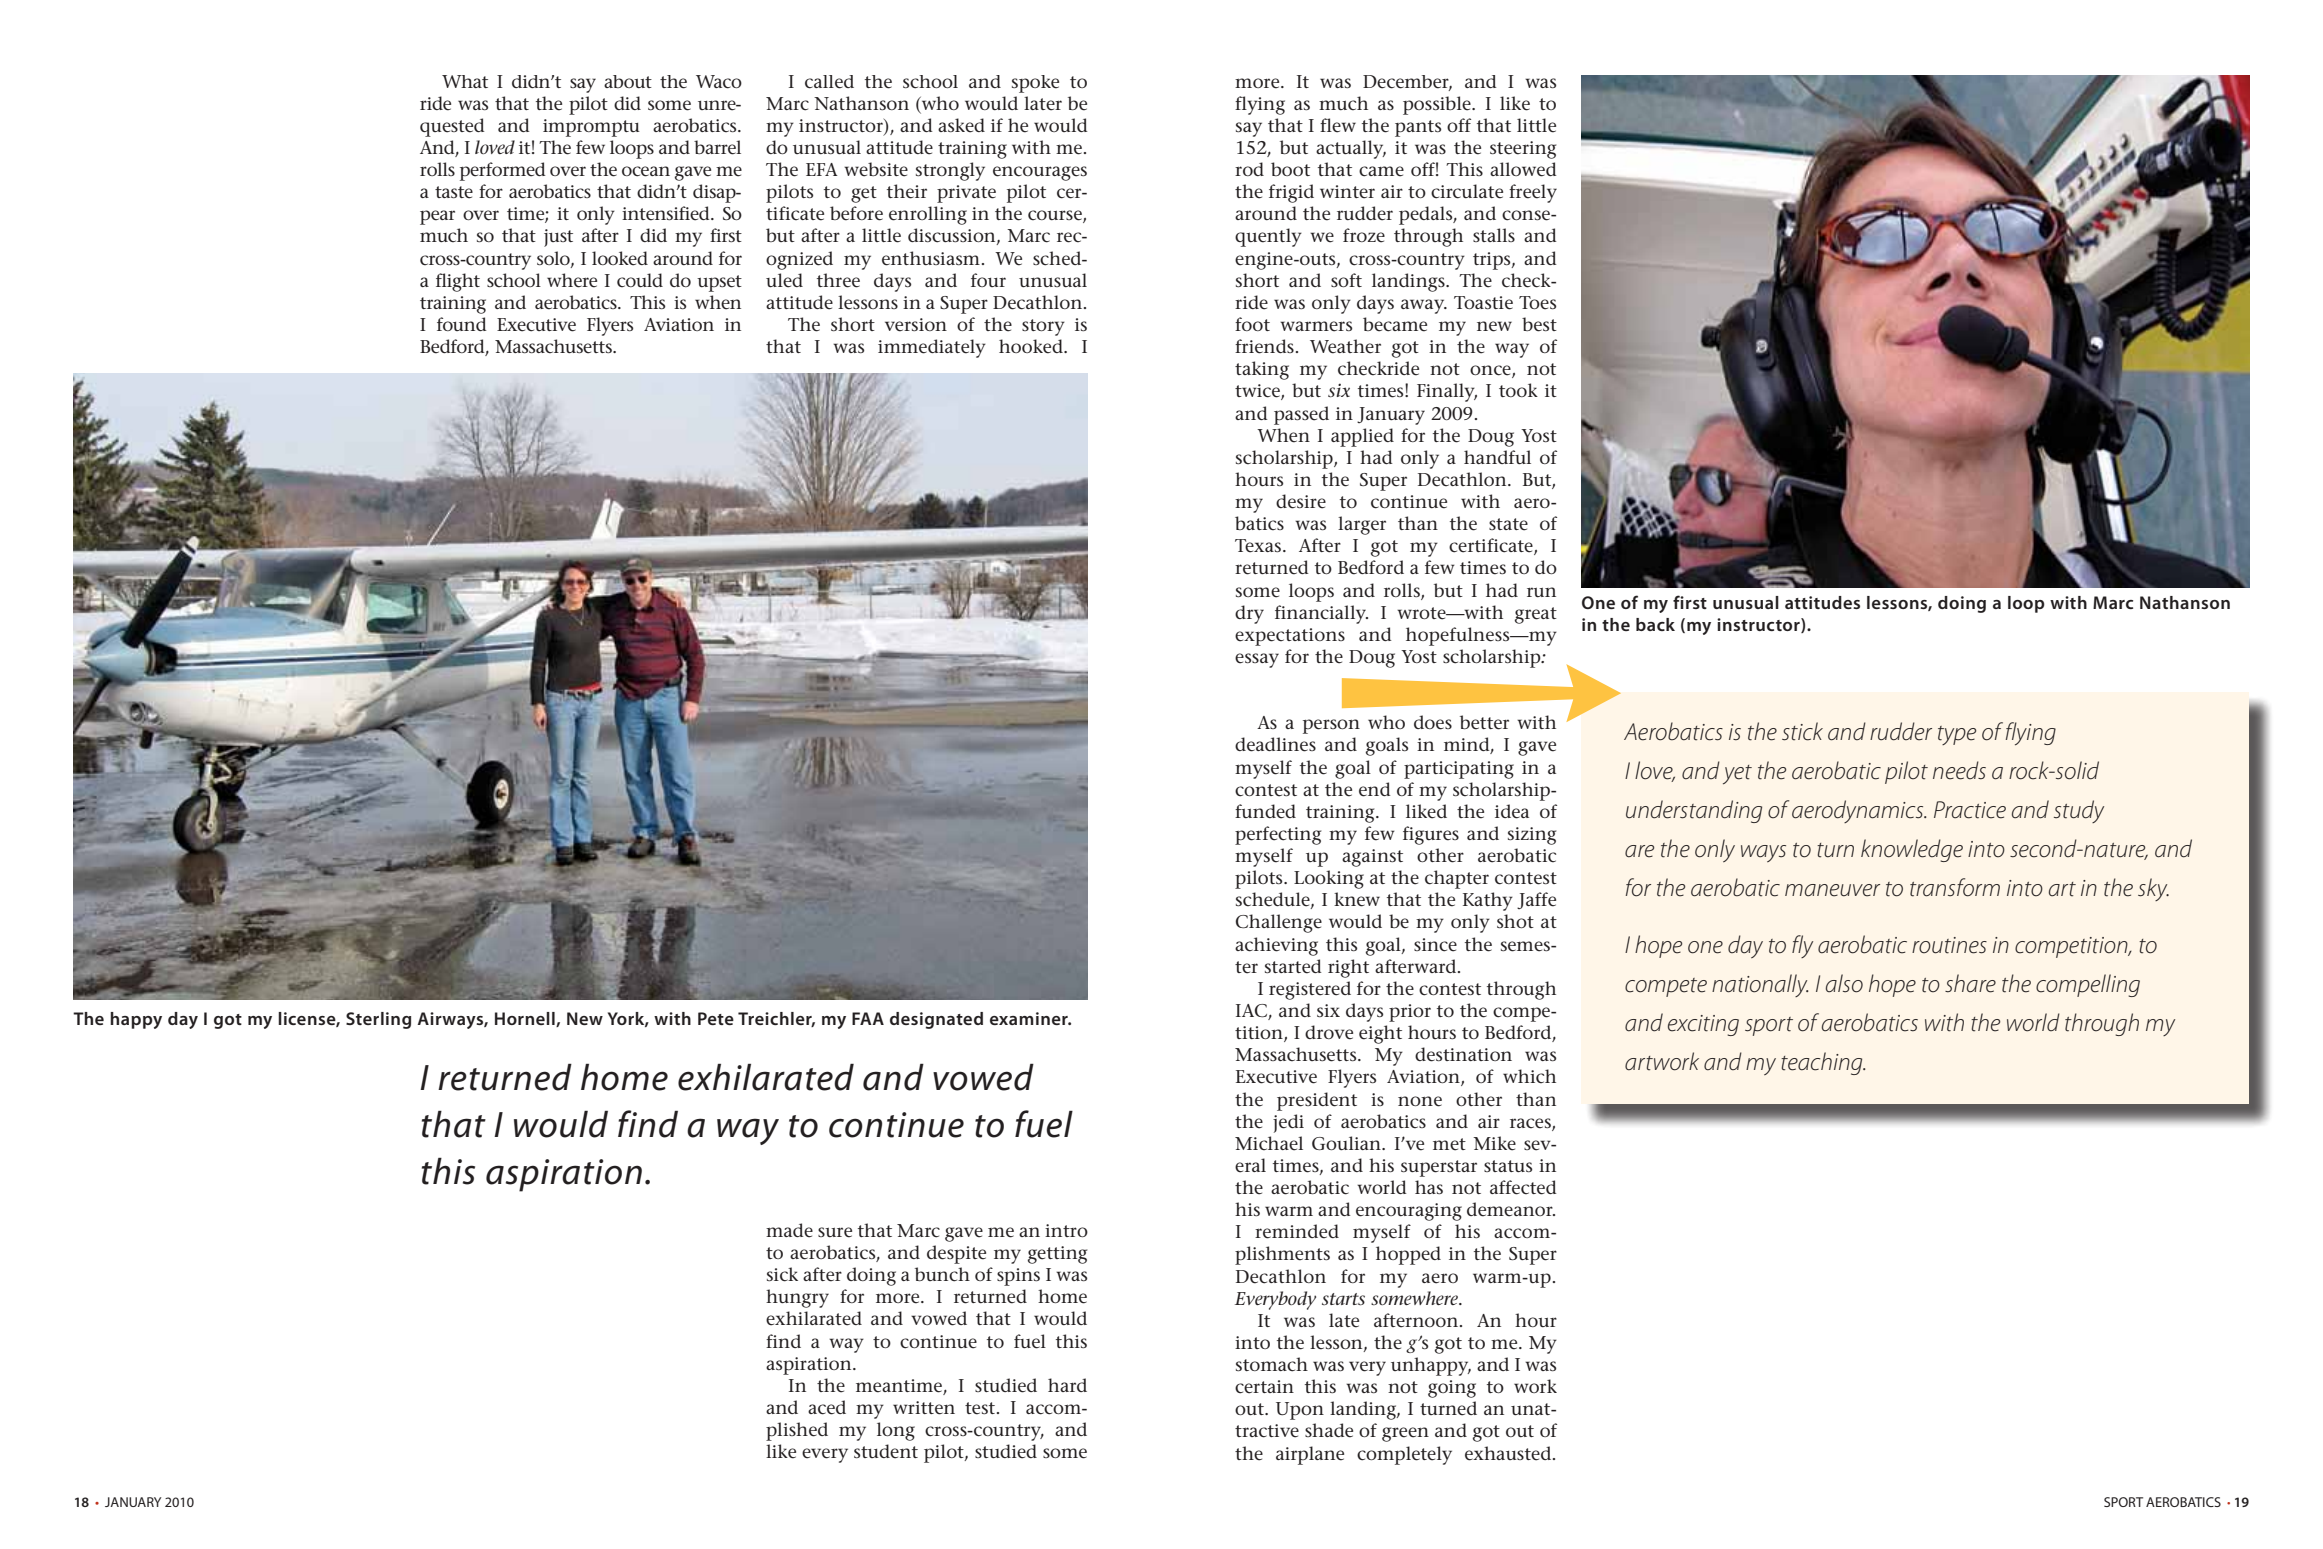  What do you see at coordinates (827, 1407) in the screenshot?
I see `aced` at bounding box center [827, 1407].
